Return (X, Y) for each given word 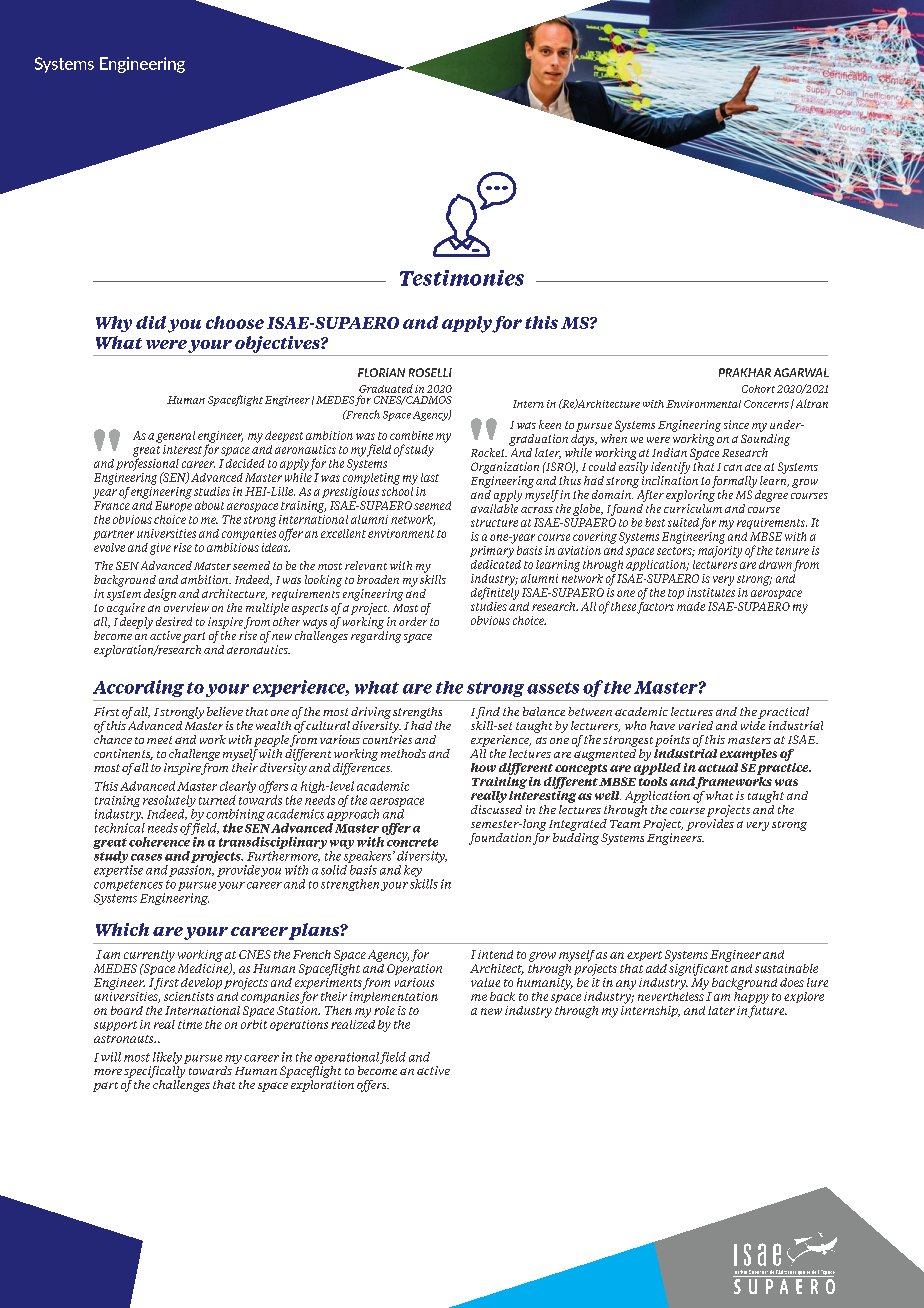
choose (235, 322)
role (384, 1010)
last (430, 477)
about (209, 505)
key (414, 872)
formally (734, 482)
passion (191, 871)
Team (625, 824)
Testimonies (462, 278)
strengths (417, 713)
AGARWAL (801, 372)
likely (167, 1058)
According (138, 688)
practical (783, 713)
